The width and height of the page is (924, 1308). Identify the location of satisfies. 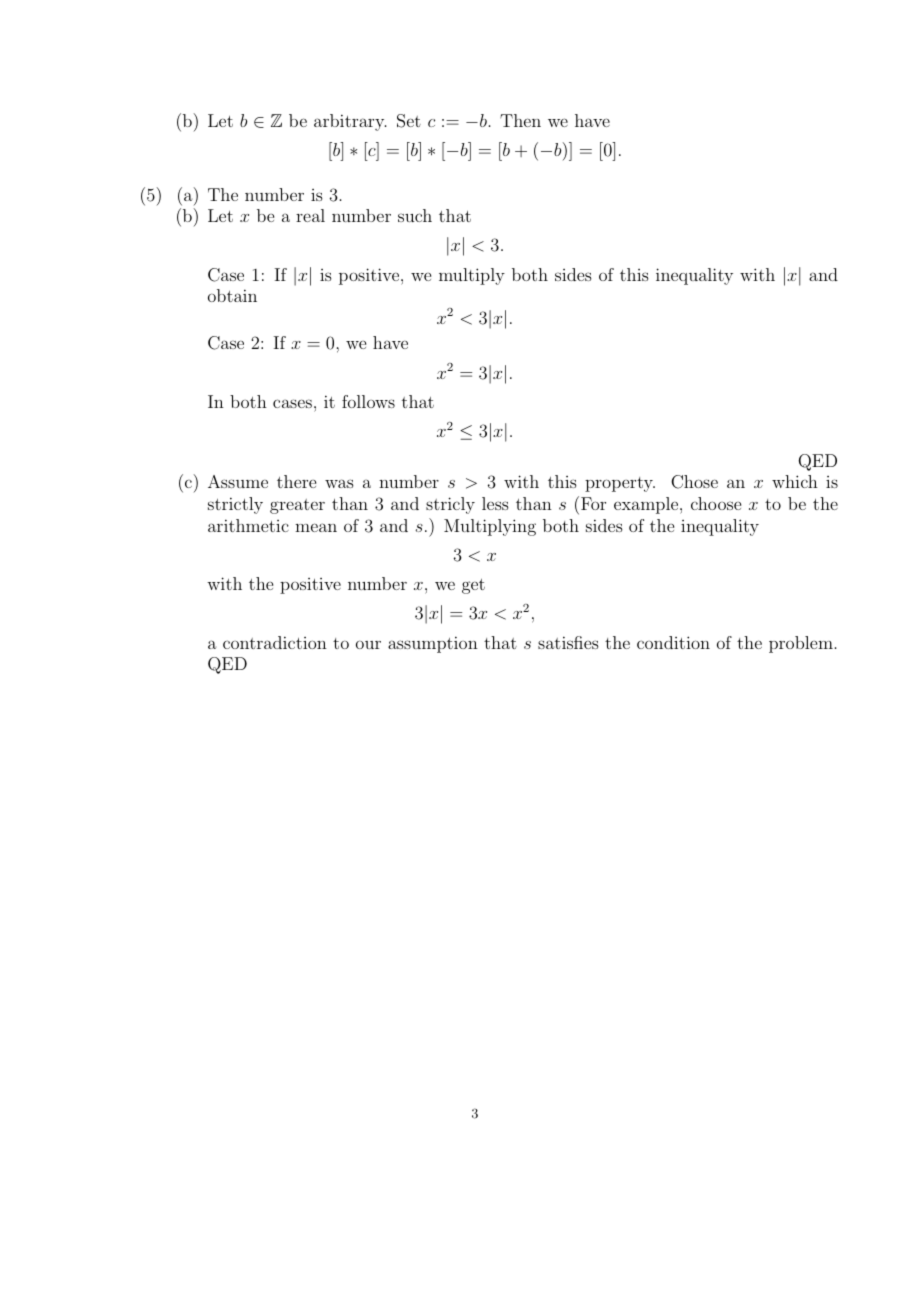
(568, 642).
